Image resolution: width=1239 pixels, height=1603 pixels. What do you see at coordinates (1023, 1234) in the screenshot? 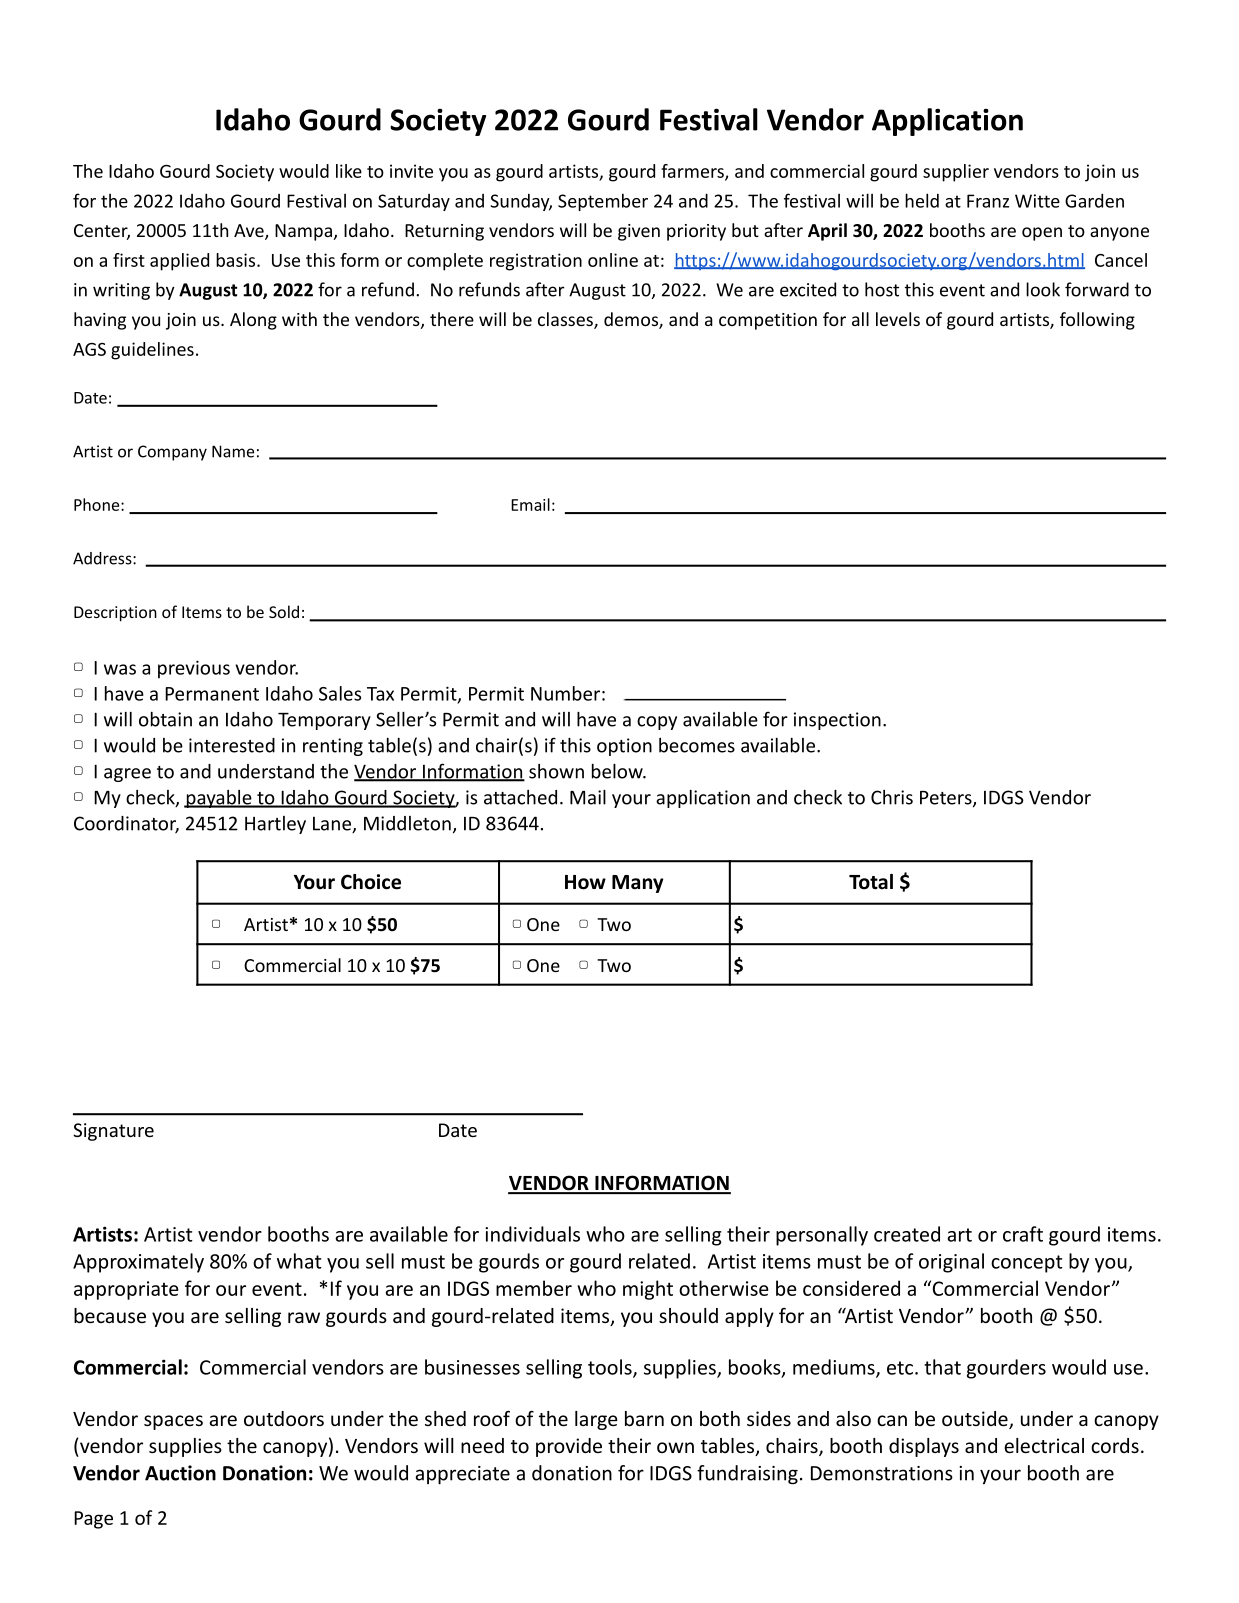
I see `craft` at bounding box center [1023, 1234].
